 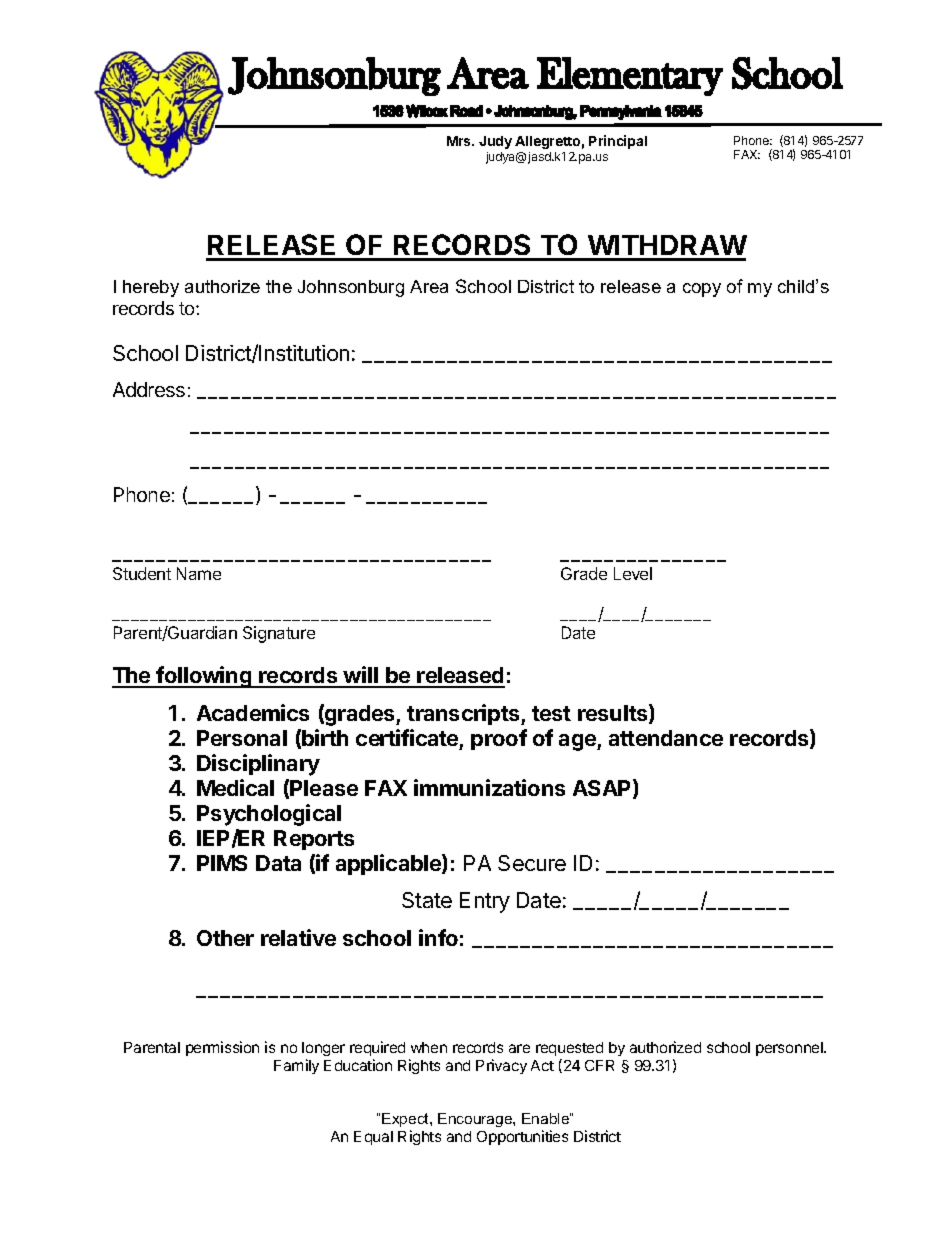 I want to click on Privacy, so click(x=501, y=1066).
